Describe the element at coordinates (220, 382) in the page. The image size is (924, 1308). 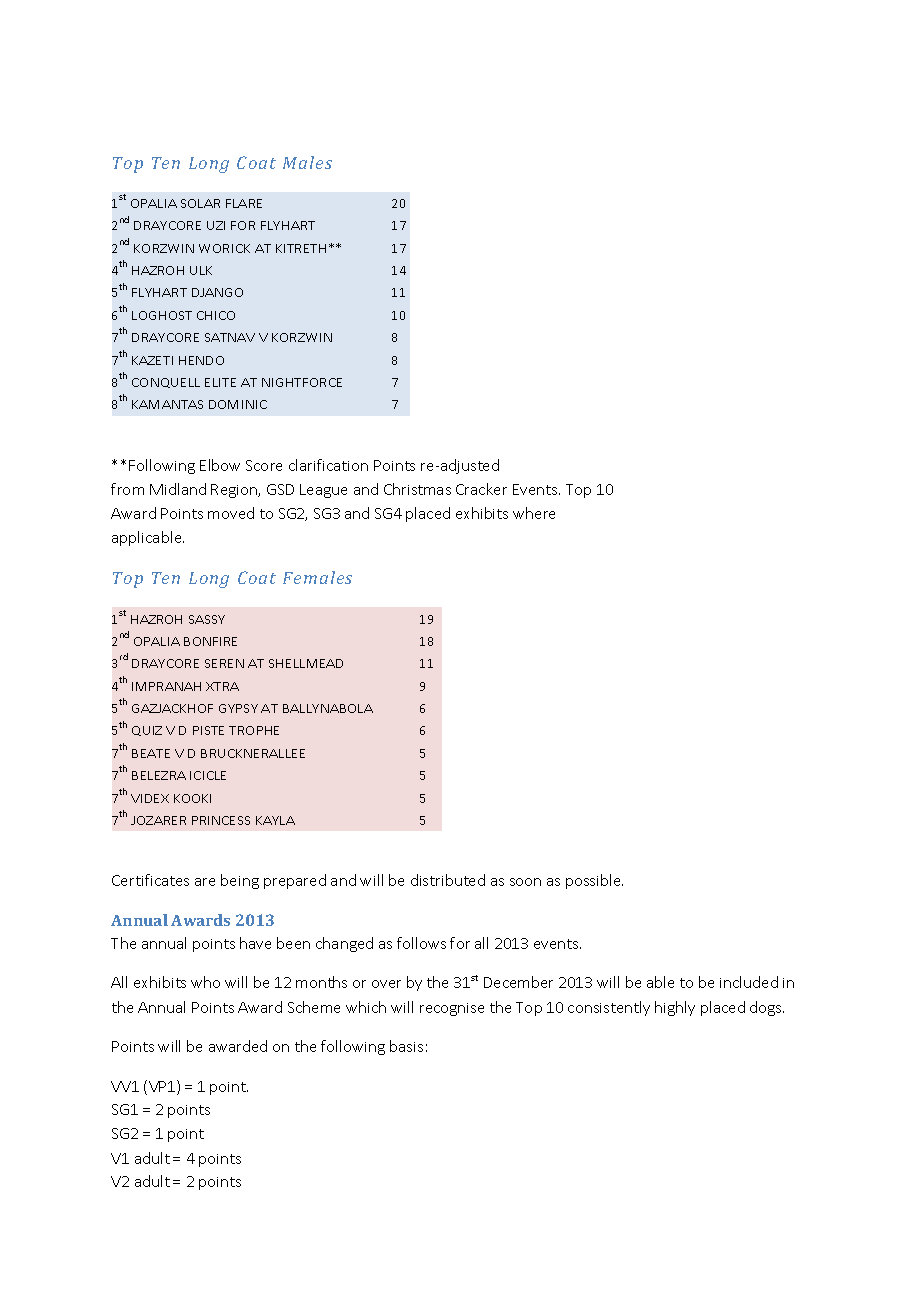
I see `ELITE` at that location.
